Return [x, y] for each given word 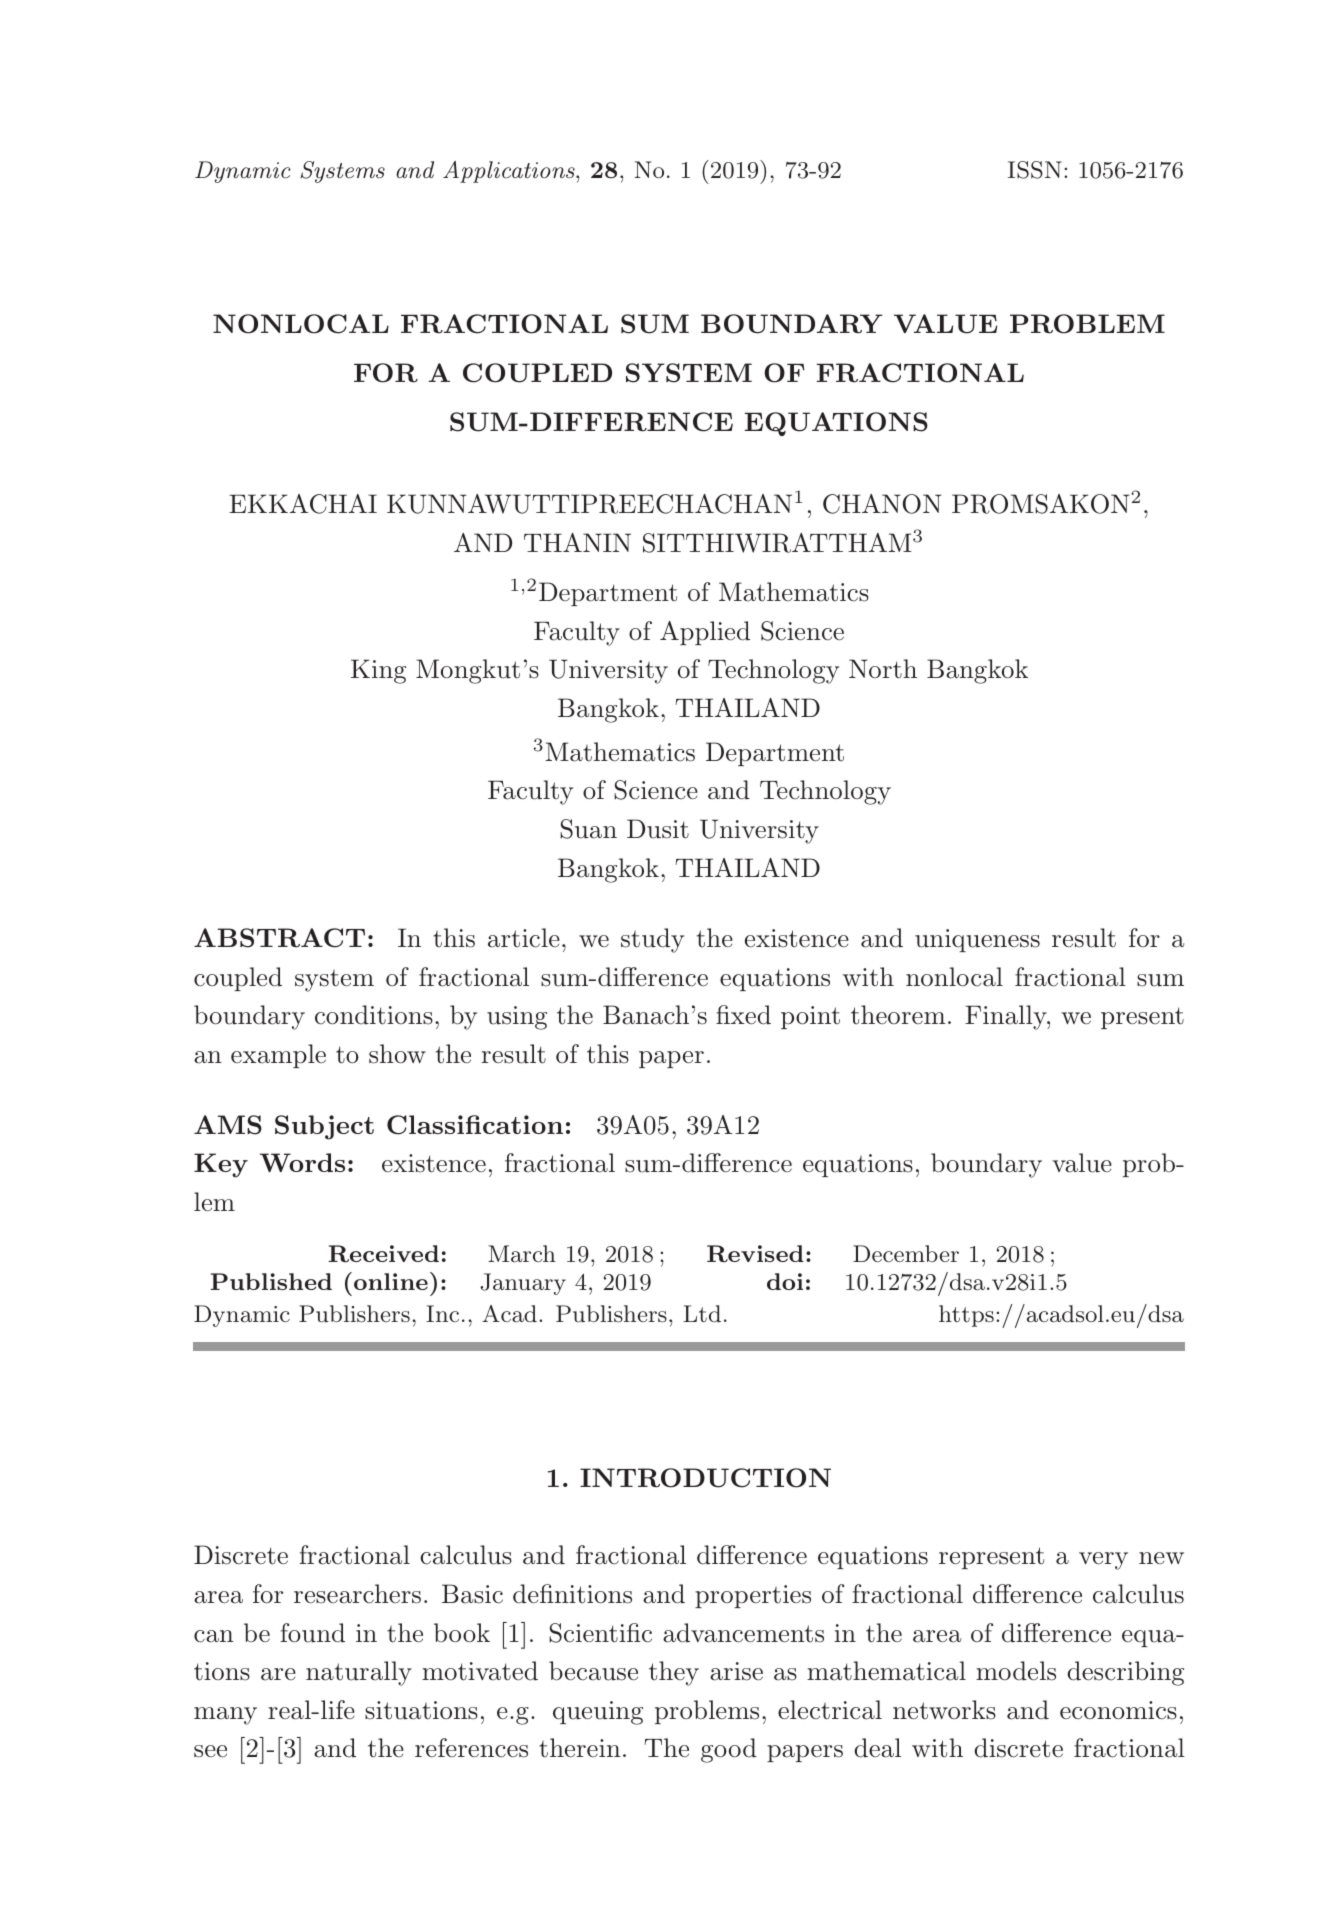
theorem [898, 1015]
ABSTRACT [279, 938]
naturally [359, 1673]
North [883, 669]
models [1016, 1671]
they [674, 1673]
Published [271, 1281]
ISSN [1035, 170]
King [378, 671]
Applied [705, 633]
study [652, 940]
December [906, 1253]
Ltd [702, 1313]
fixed [743, 1015]
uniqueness [977, 940]
